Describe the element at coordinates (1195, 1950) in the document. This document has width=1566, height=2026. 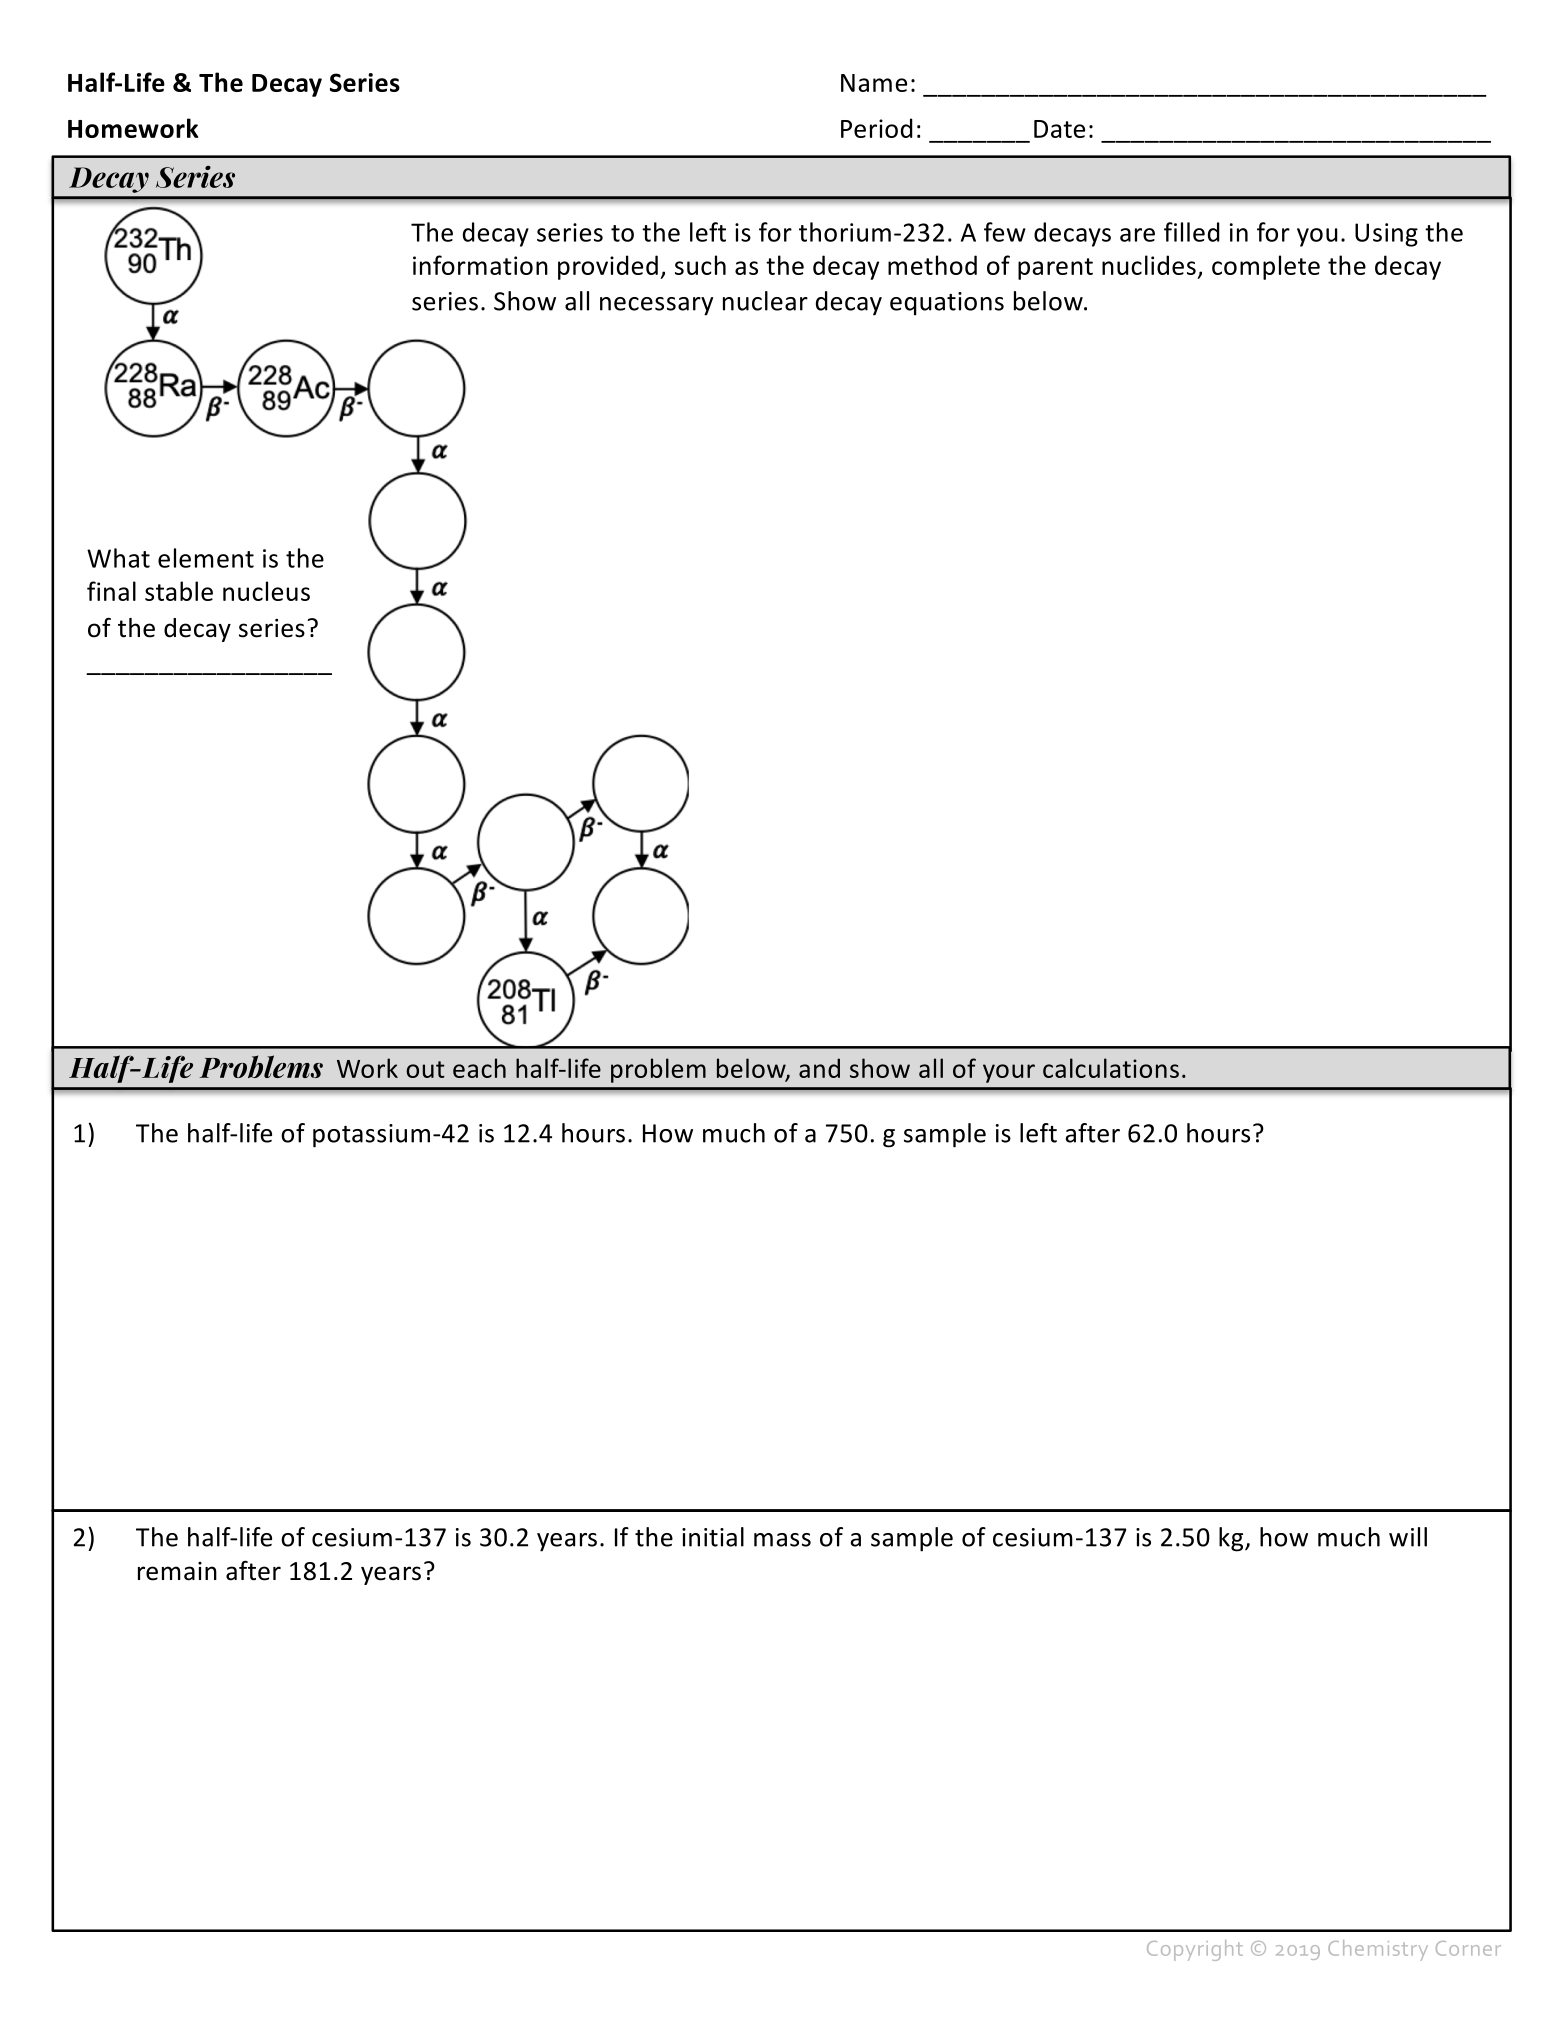
I see `Copyright` at that location.
